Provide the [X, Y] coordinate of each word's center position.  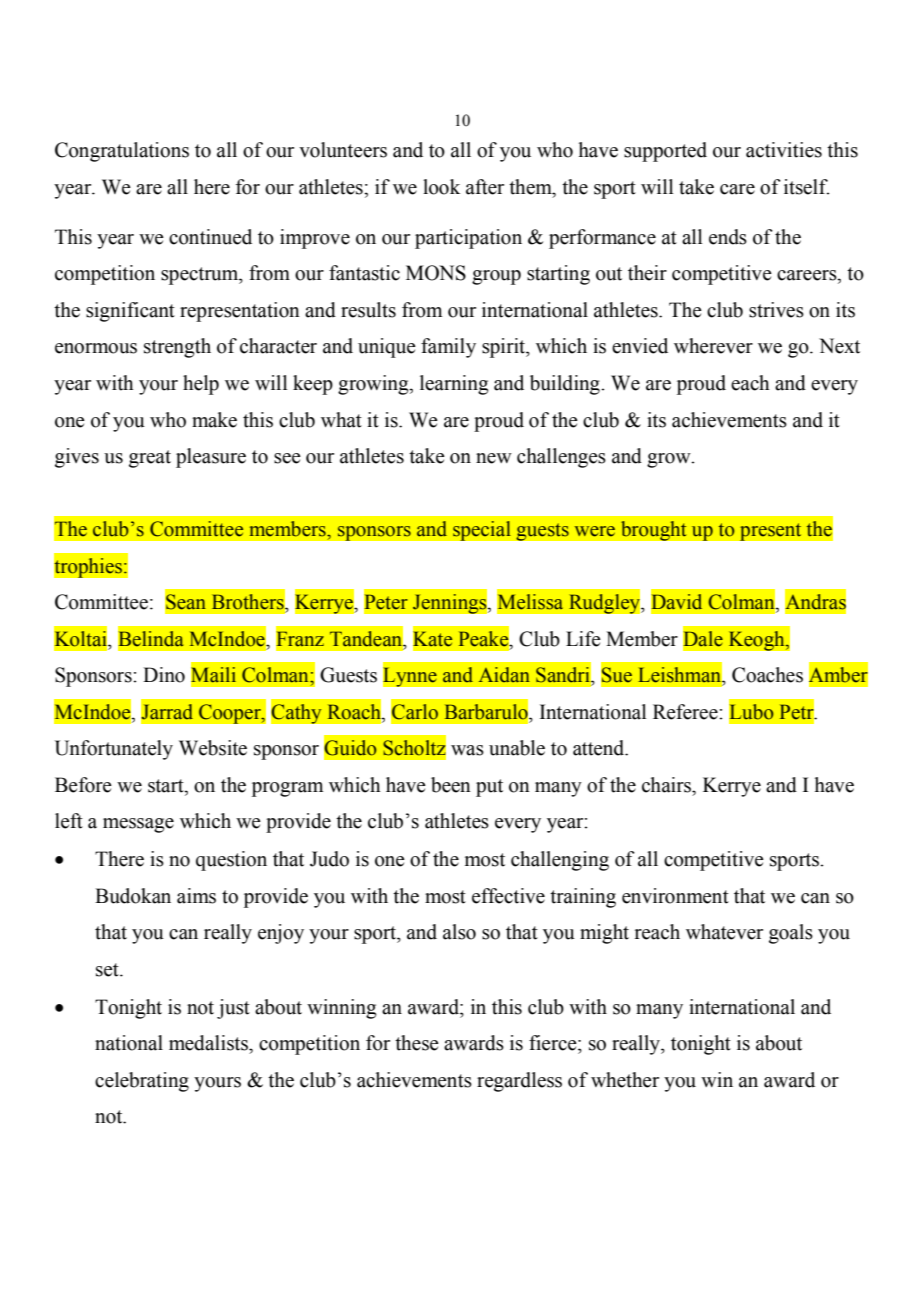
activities [784, 150]
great [150, 459]
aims [196, 896]
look [441, 187]
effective [508, 896]
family [448, 348]
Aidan [504, 675]
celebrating [142, 1082]
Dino [164, 675]
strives [776, 310]
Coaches [767, 675]
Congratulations [122, 152]
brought [653, 531]
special [482, 531]
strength [177, 348]
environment [675, 896]
